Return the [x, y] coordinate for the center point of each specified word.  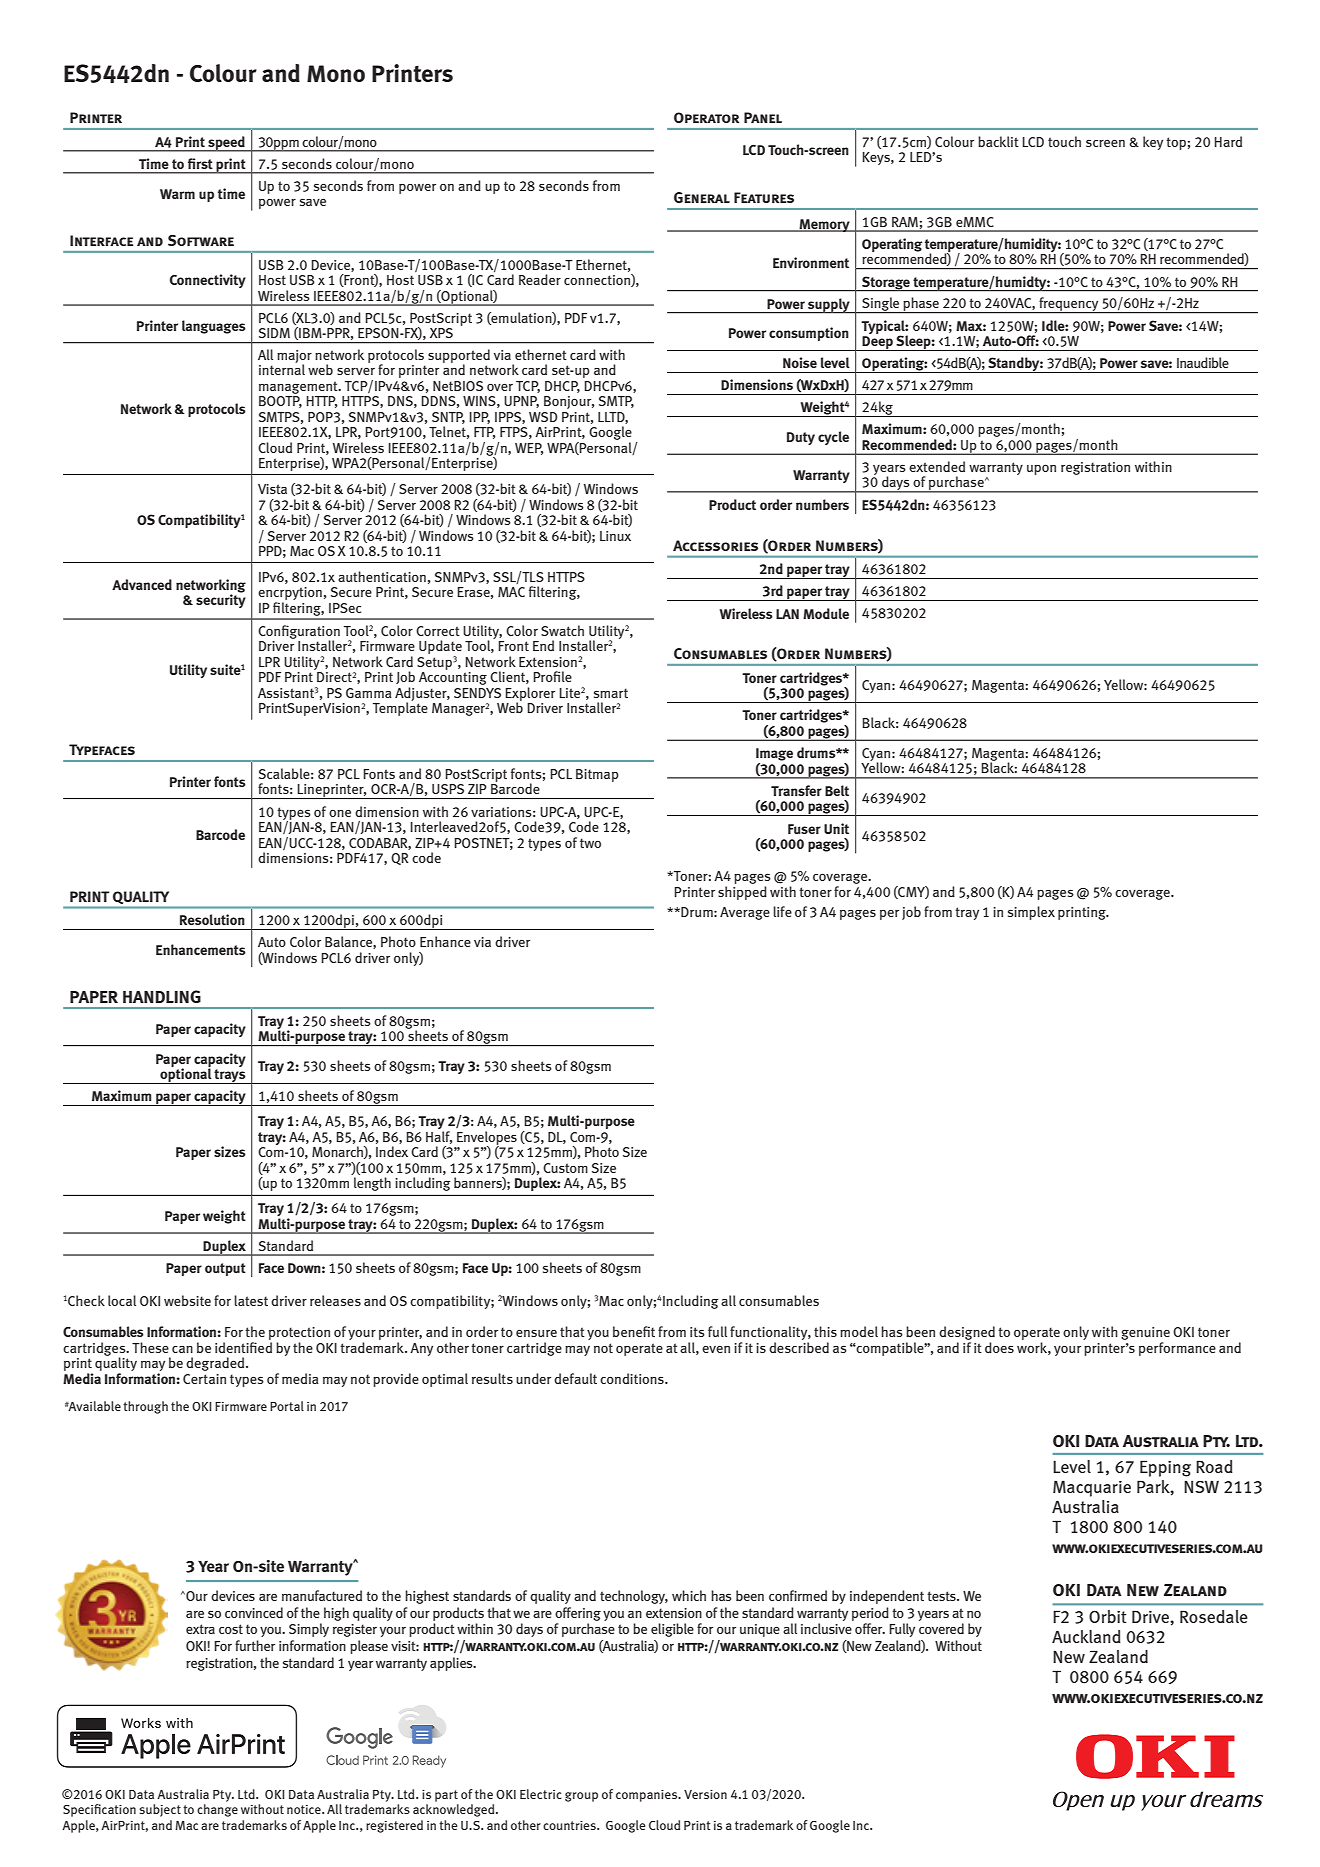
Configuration [299, 633]
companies [648, 1796]
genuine [1145, 1335]
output [225, 1269]
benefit [634, 1331]
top [1176, 143]
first [200, 163]
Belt [837, 790]
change [217, 1810]
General [702, 197]
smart [611, 693]
